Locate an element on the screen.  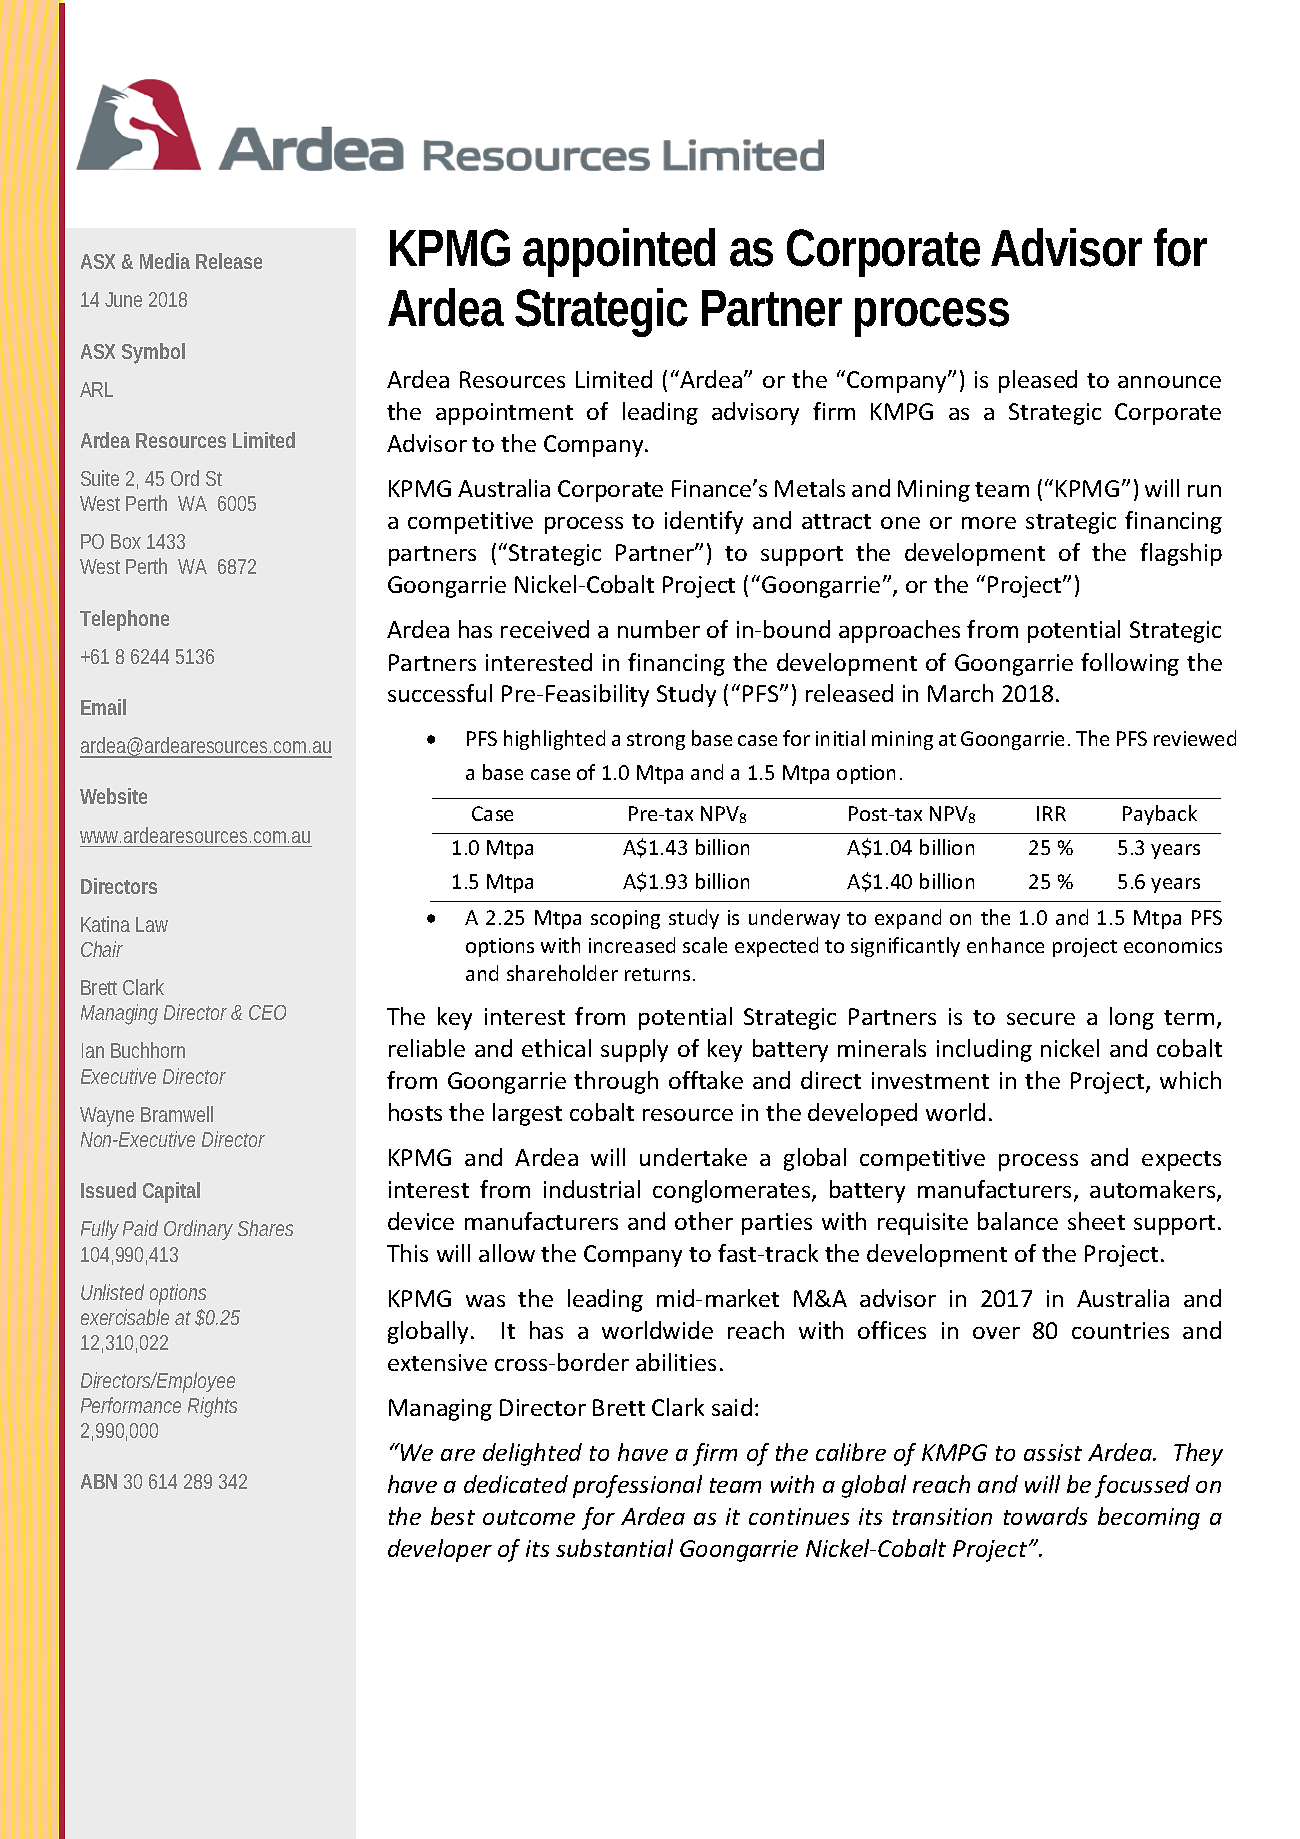
Media is located at coordinates (165, 261).
